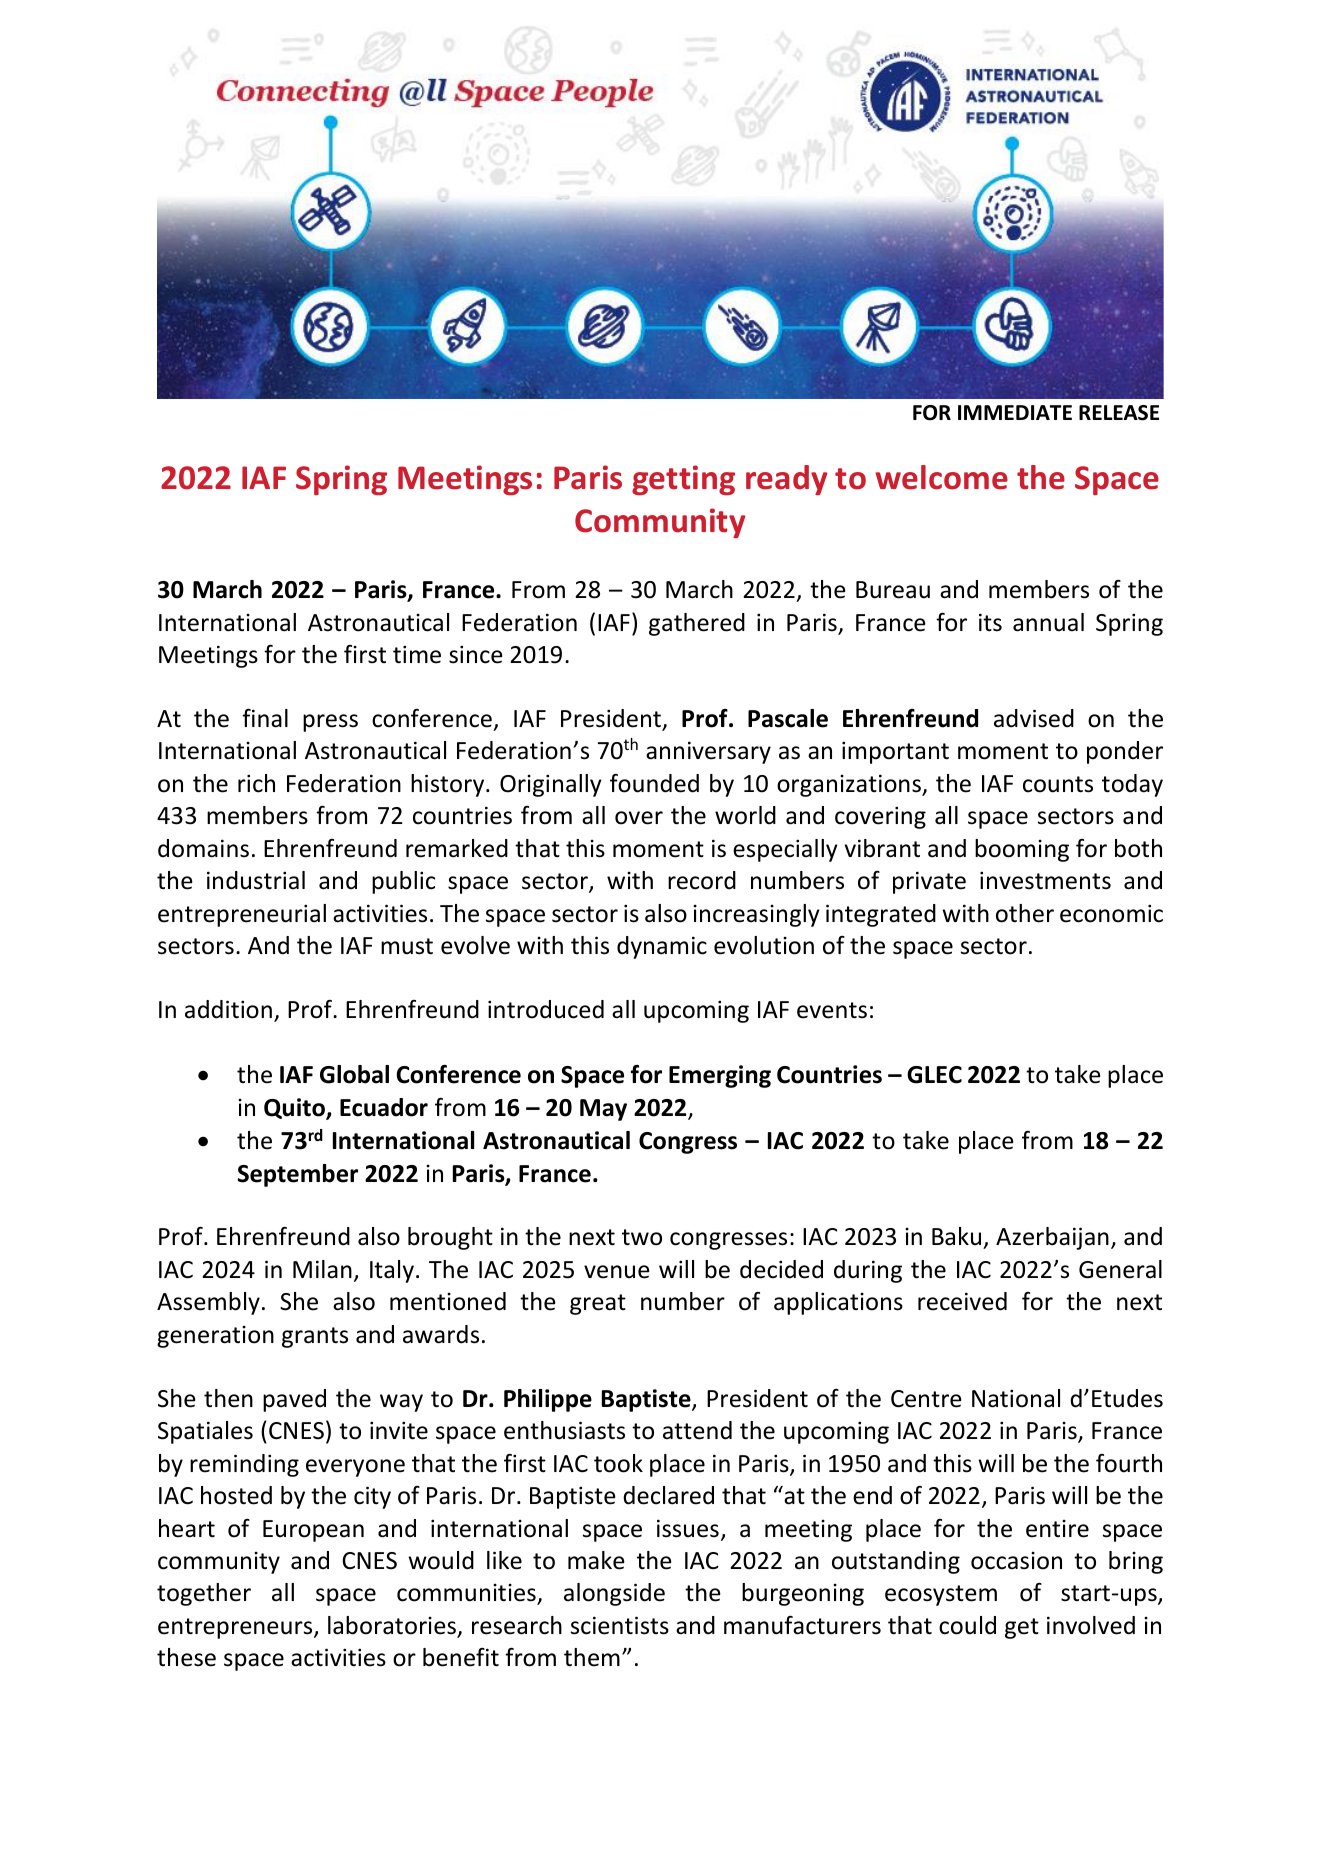  I want to click on Emerging, so click(720, 1076).
